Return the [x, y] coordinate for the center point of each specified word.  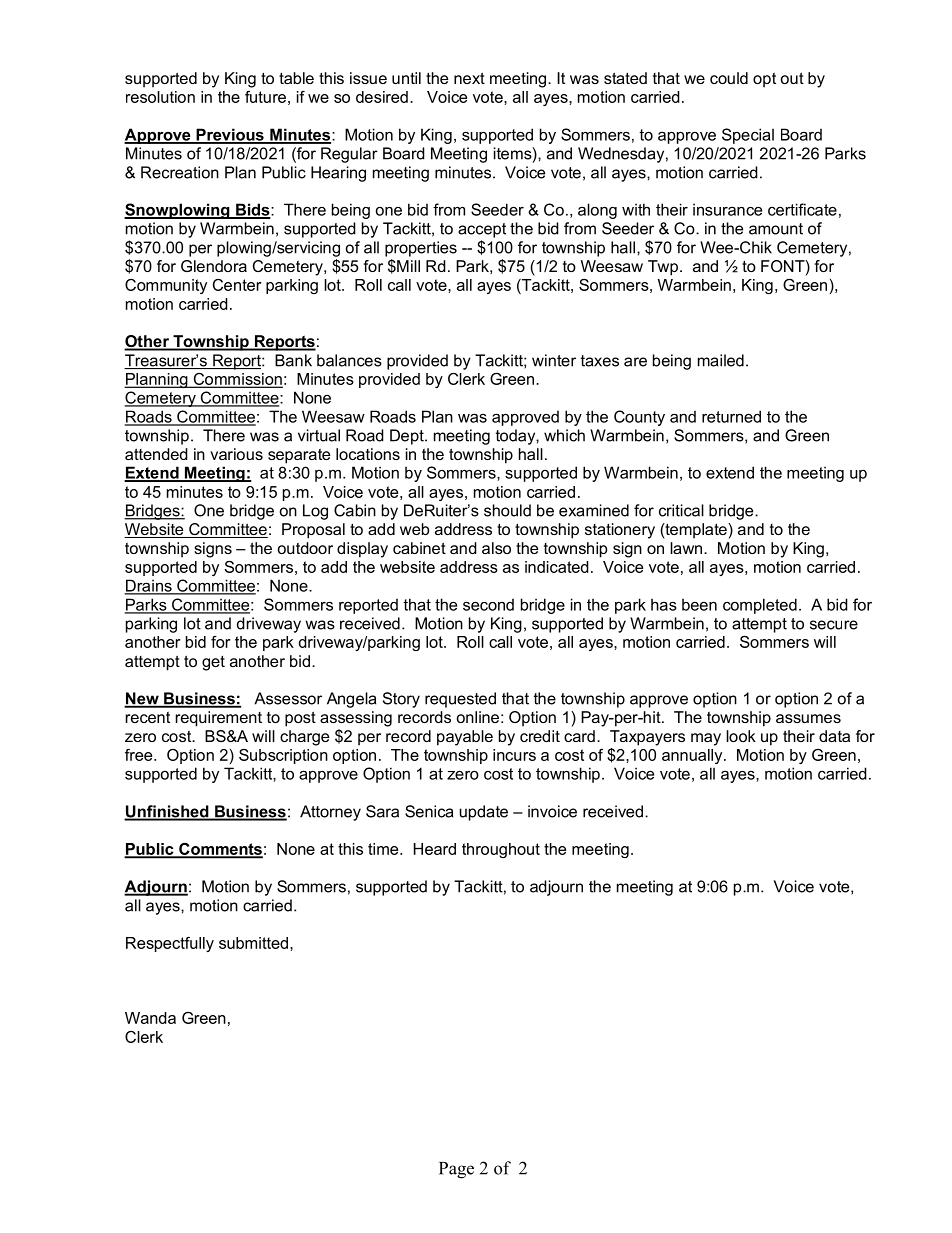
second [488, 604]
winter [554, 360]
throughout [501, 850]
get [213, 663]
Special [748, 136]
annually [693, 756]
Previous [230, 135]
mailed [721, 360]
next [469, 78]
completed [760, 606]
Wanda [150, 1018]
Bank [293, 360]
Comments [220, 850]
